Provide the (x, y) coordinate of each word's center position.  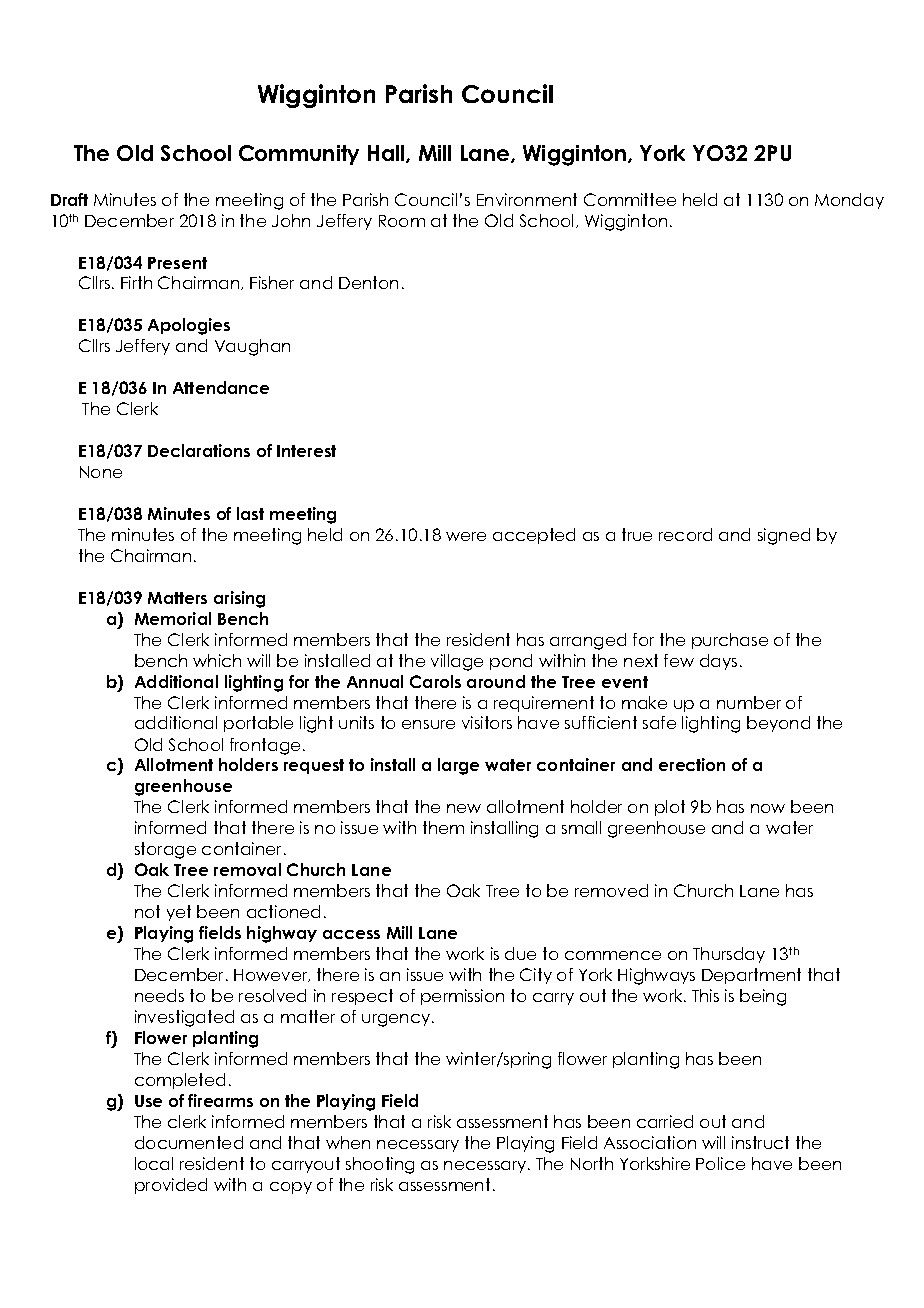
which (217, 660)
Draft (69, 199)
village (457, 662)
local (154, 1163)
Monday (849, 201)
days (718, 662)
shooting (380, 1165)
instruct (760, 1142)
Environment (527, 199)
